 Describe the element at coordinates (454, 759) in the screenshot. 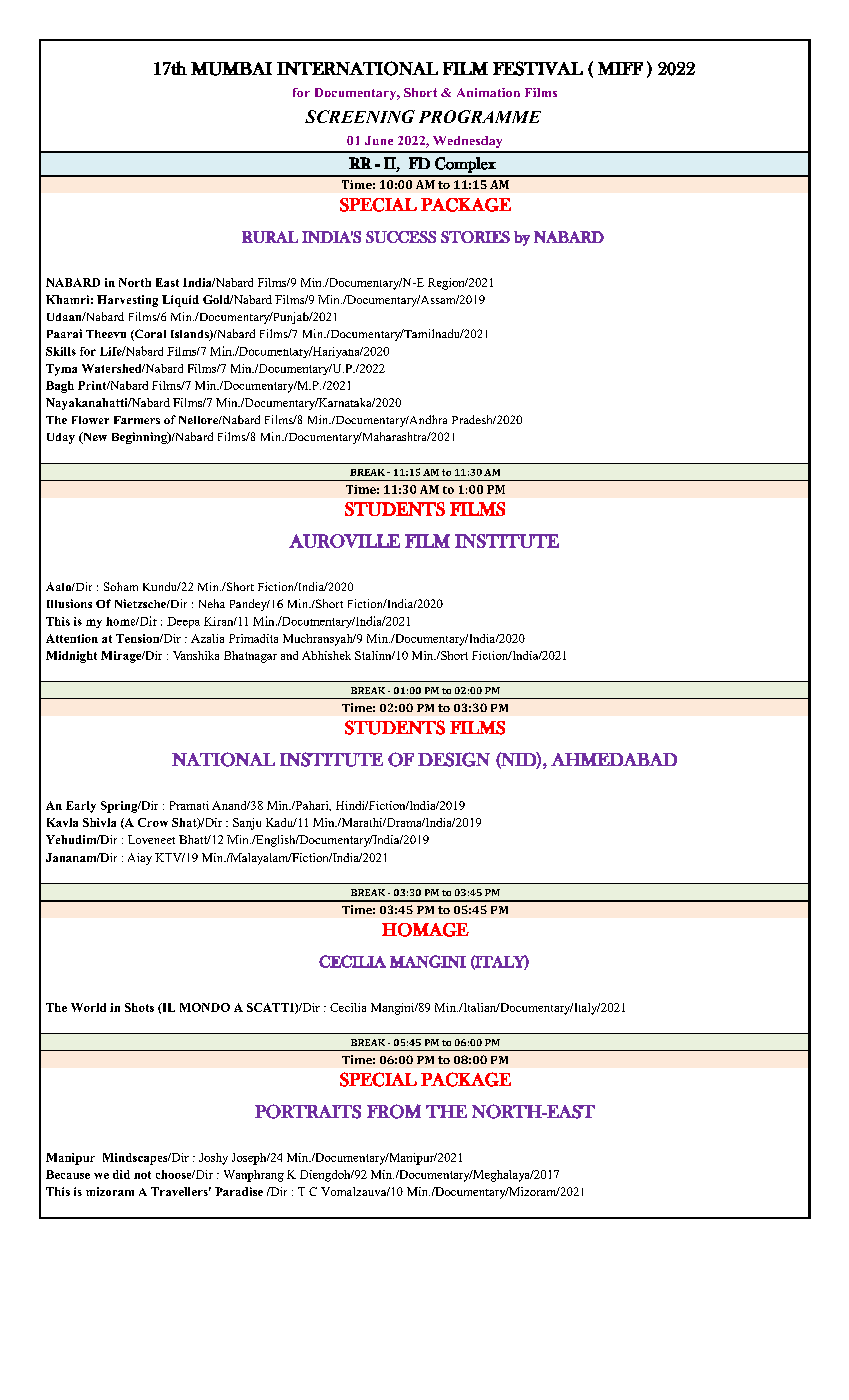

I see `DESIGN` at that location.
